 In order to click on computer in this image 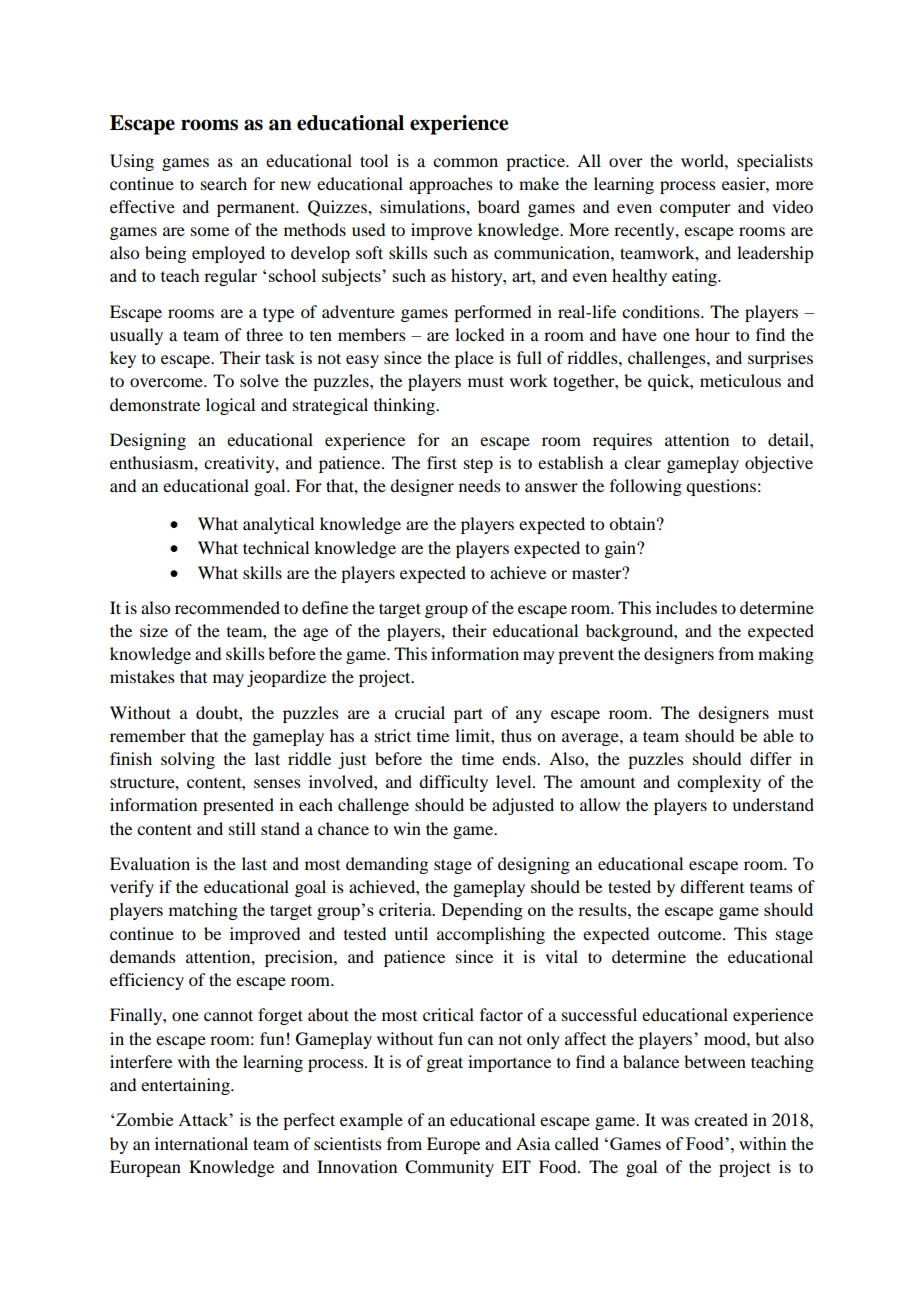, I will do `click(695, 209)`.
